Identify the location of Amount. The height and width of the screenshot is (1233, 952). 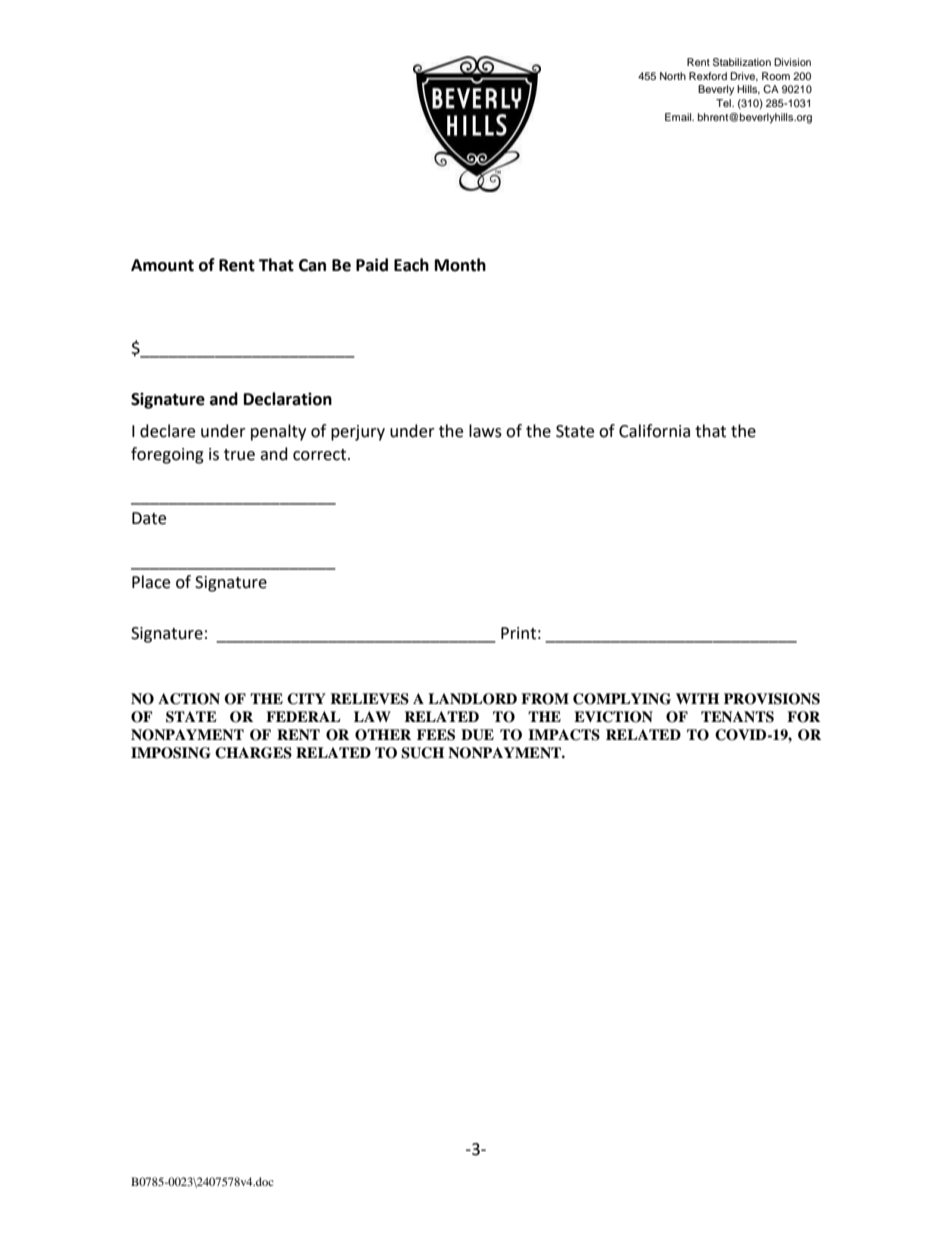
(162, 265).
